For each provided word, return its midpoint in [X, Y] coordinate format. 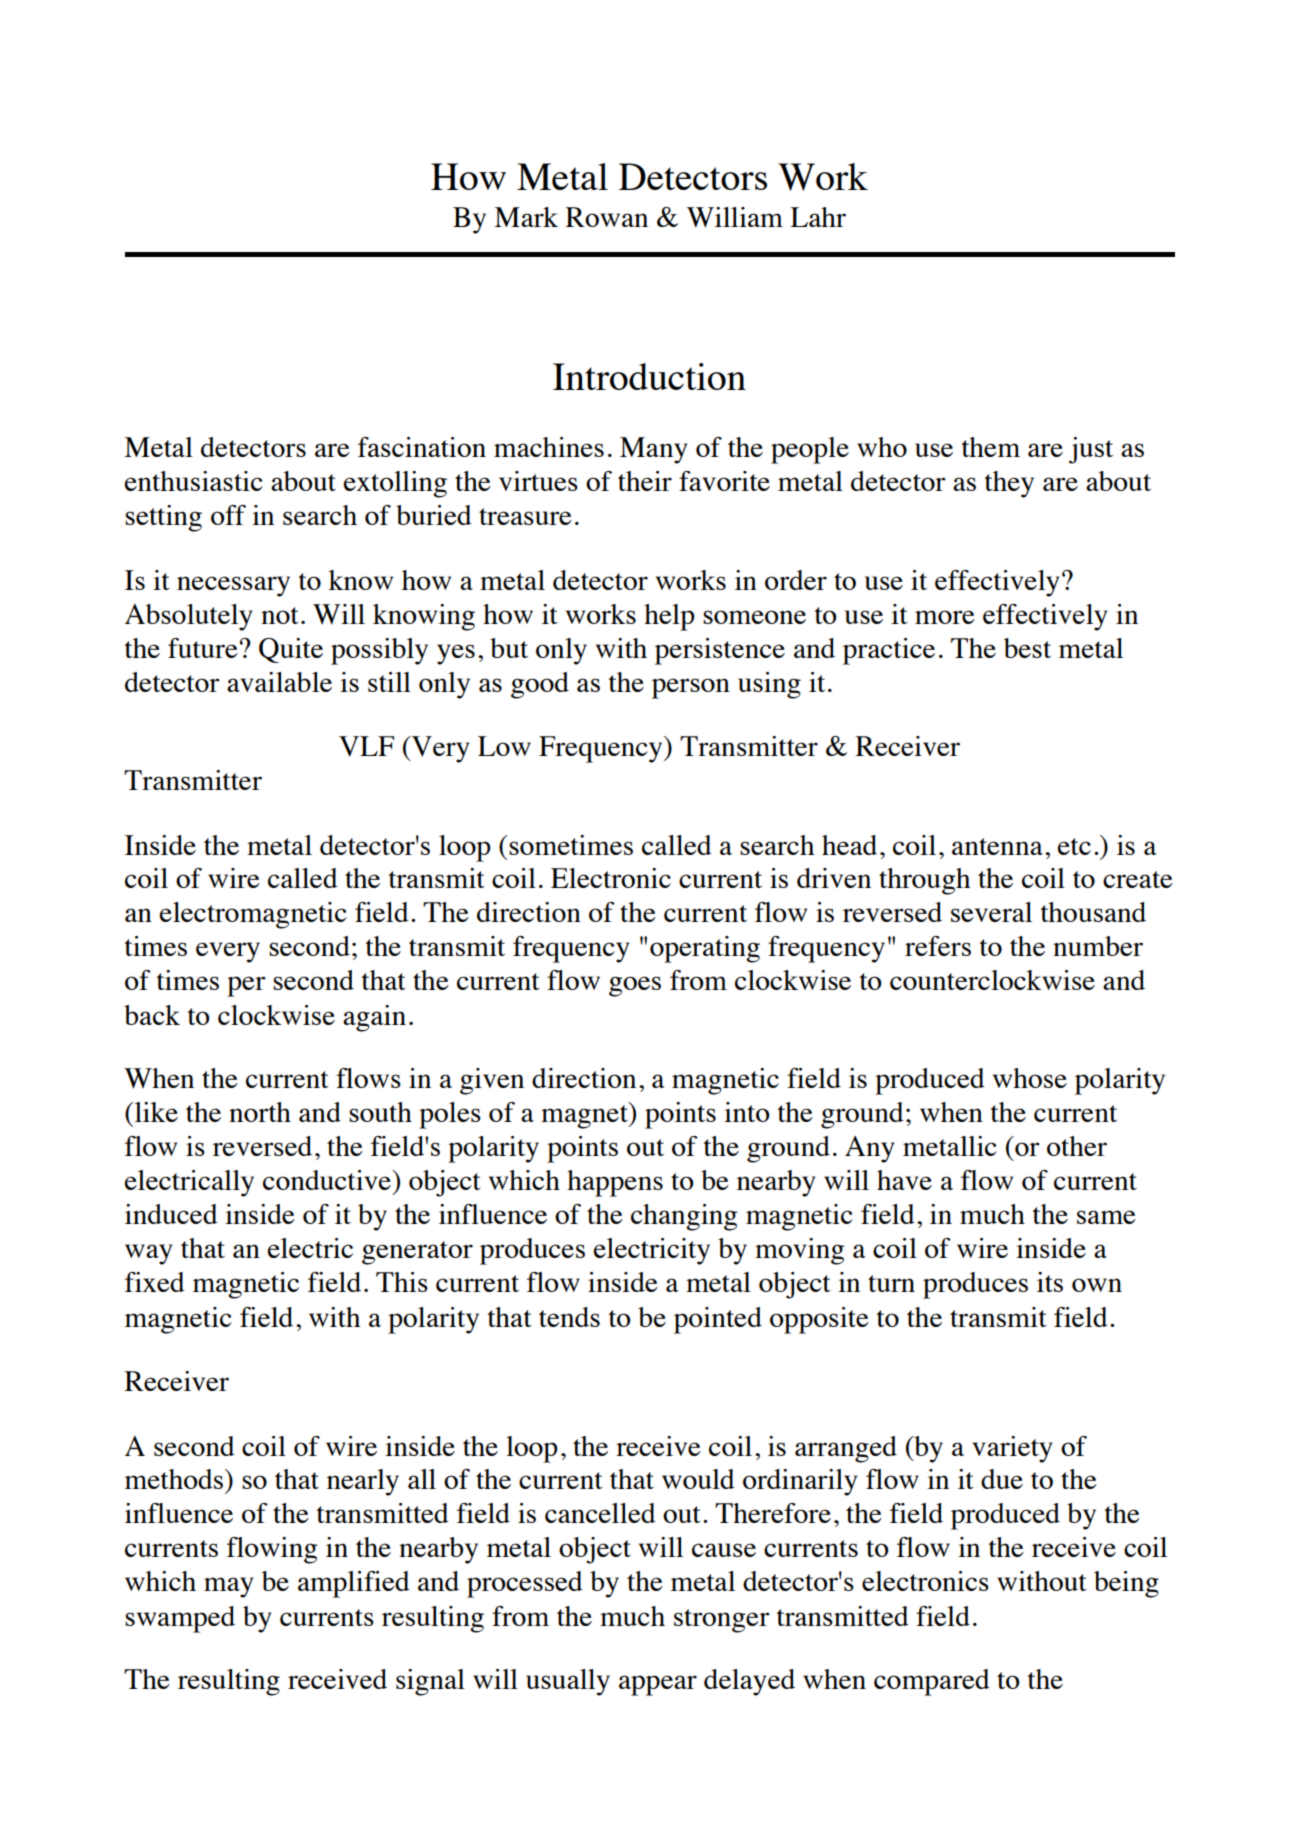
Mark [526, 217]
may [229, 1587]
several [991, 912]
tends [569, 1317]
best [1027, 648]
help [669, 617]
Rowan [606, 217]
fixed [155, 1282]
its [1050, 1282]
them [991, 447]
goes [635, 986]
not [280, 615]
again [374, 1018]
